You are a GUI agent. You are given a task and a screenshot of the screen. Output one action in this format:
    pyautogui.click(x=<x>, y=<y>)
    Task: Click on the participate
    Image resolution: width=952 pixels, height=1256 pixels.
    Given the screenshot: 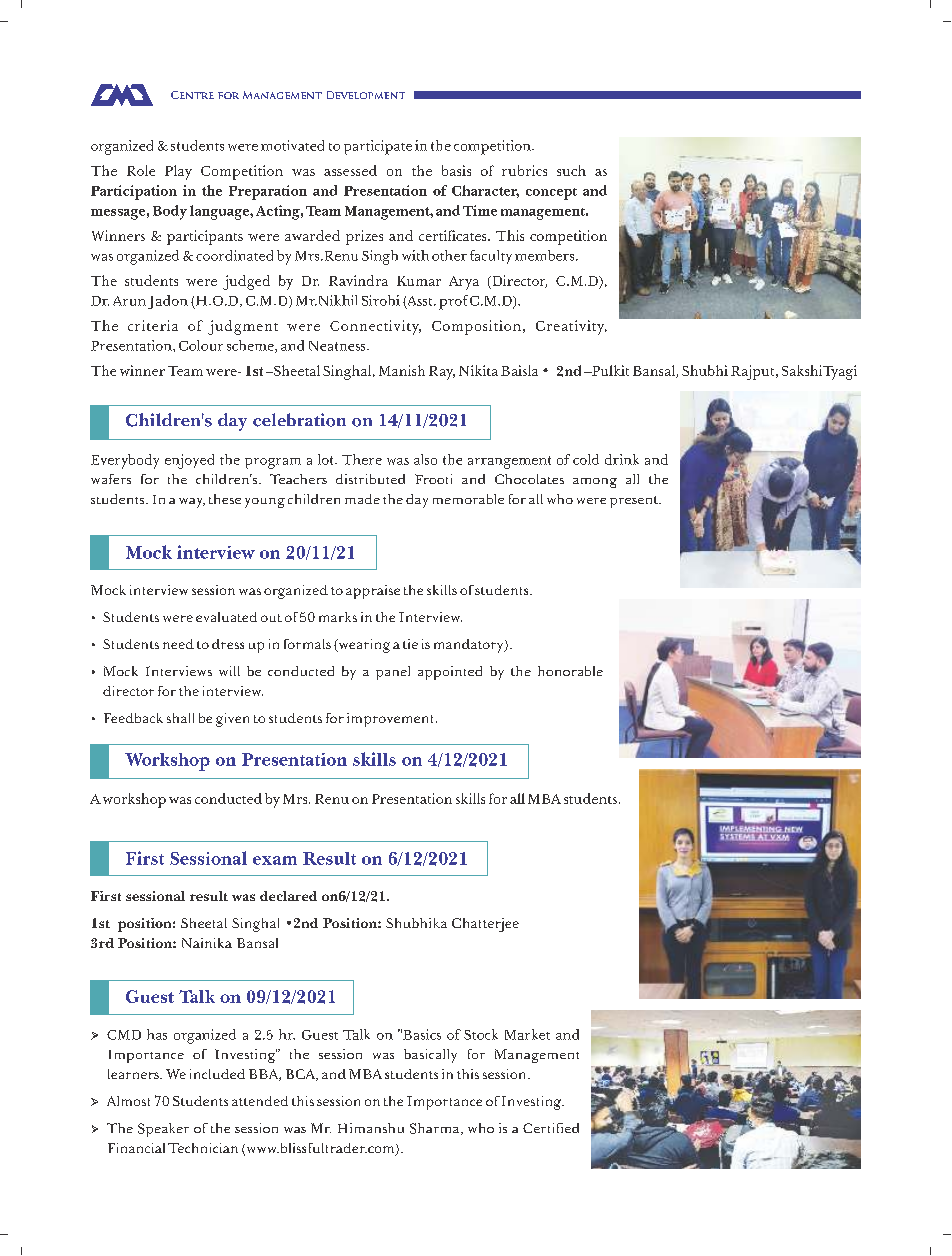 What is the action you would take?
    pyautogui.click(x=378, y=147)
